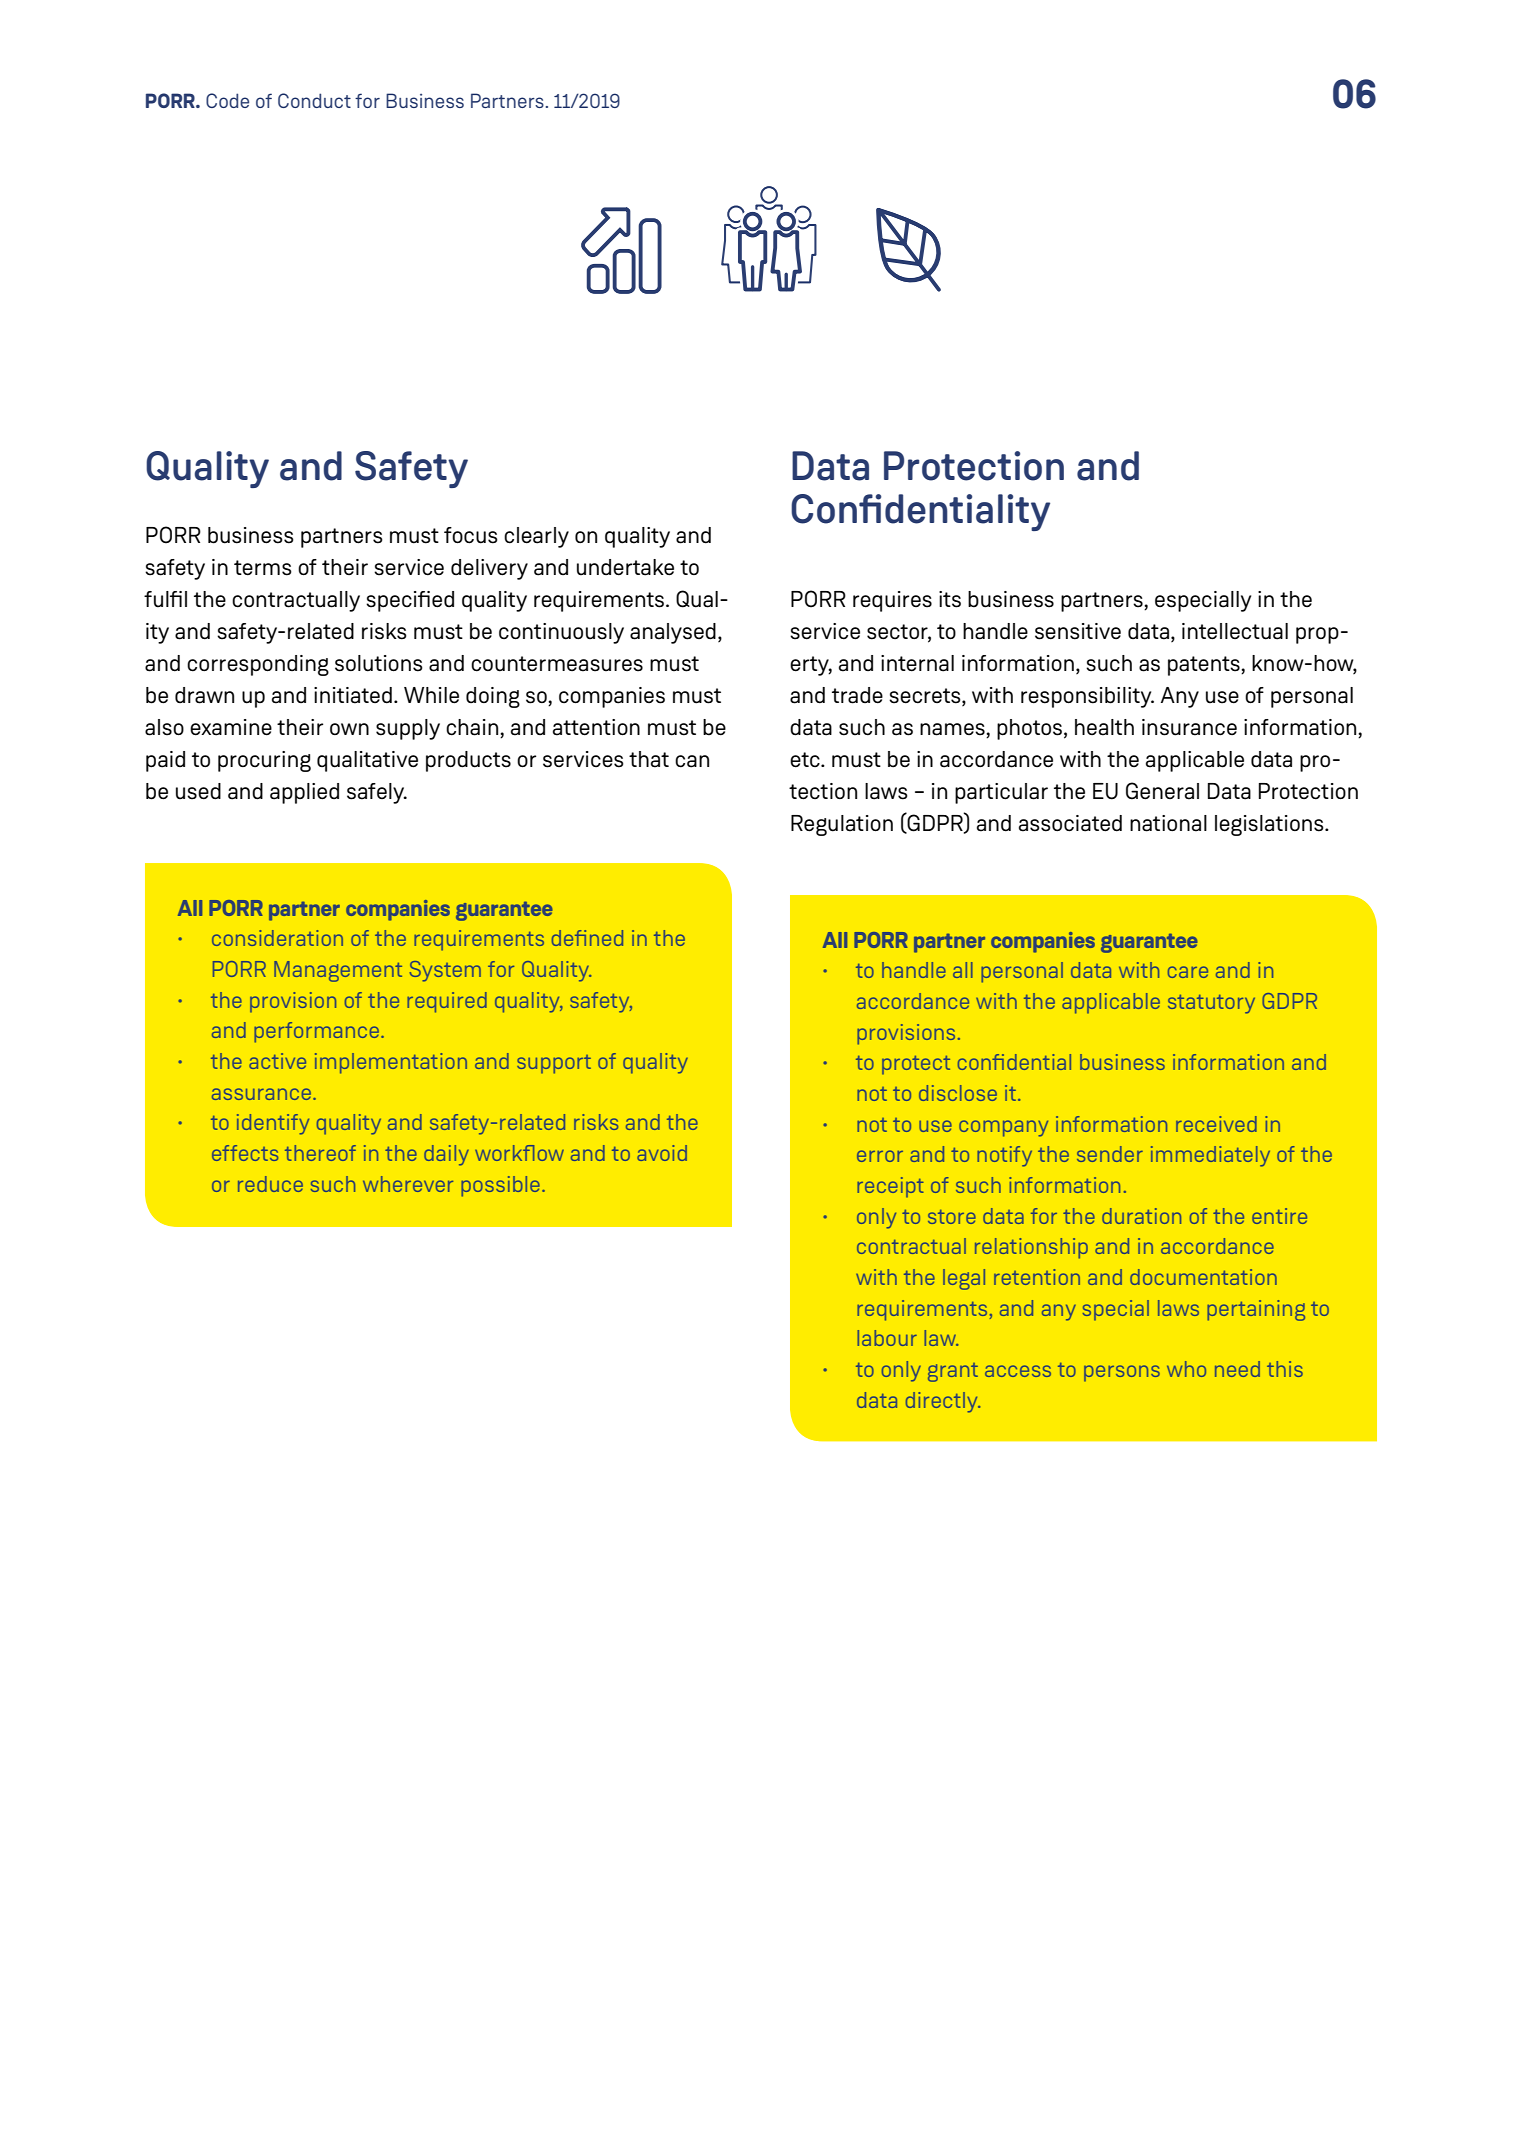 This screenshot has width=1522, height=2153. What do you see at coordinates (692, 761) in the screenshot?
I see `can` at bounding box center [692, 761].
